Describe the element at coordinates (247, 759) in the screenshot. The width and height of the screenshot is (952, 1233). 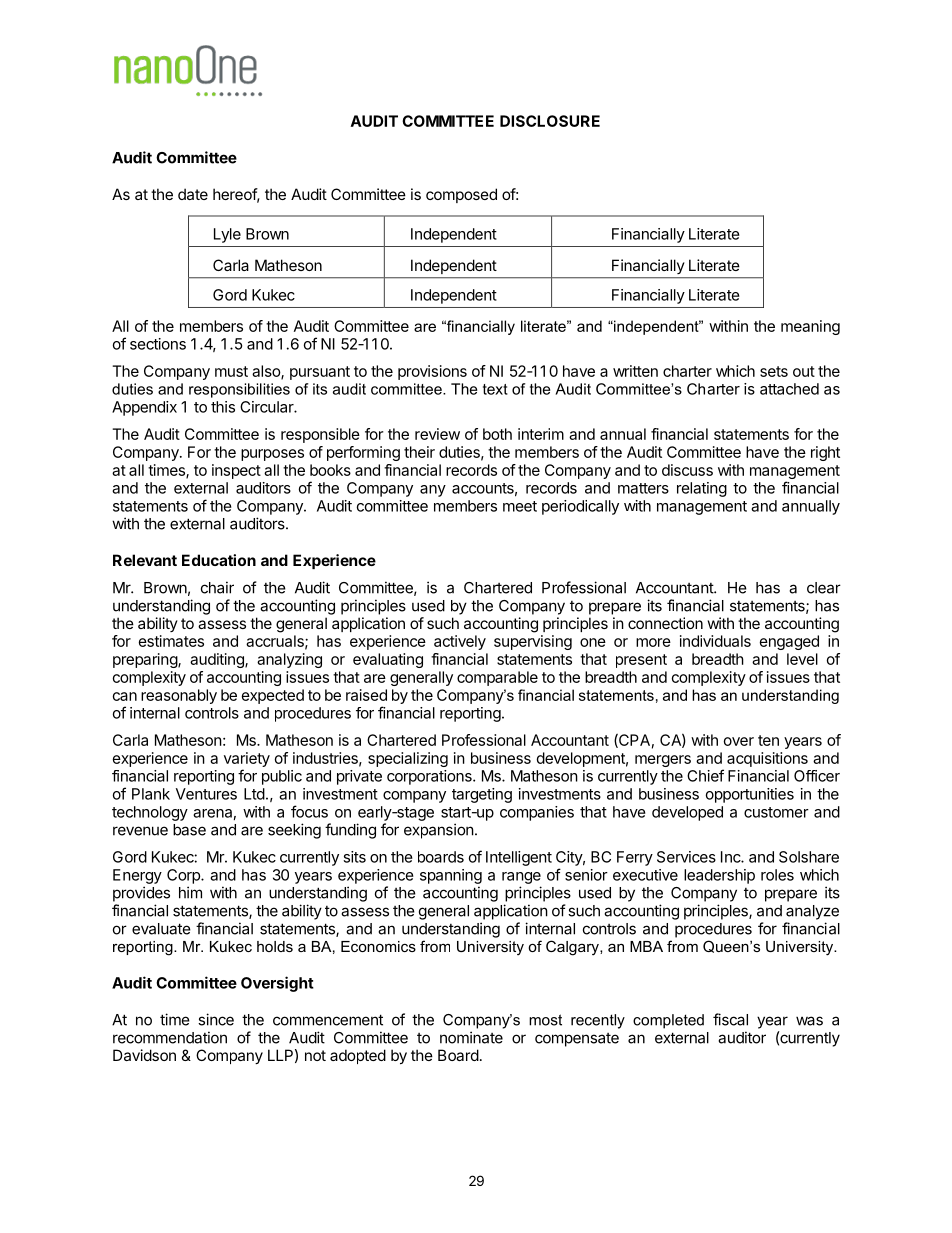
I see `variety` at that location.
